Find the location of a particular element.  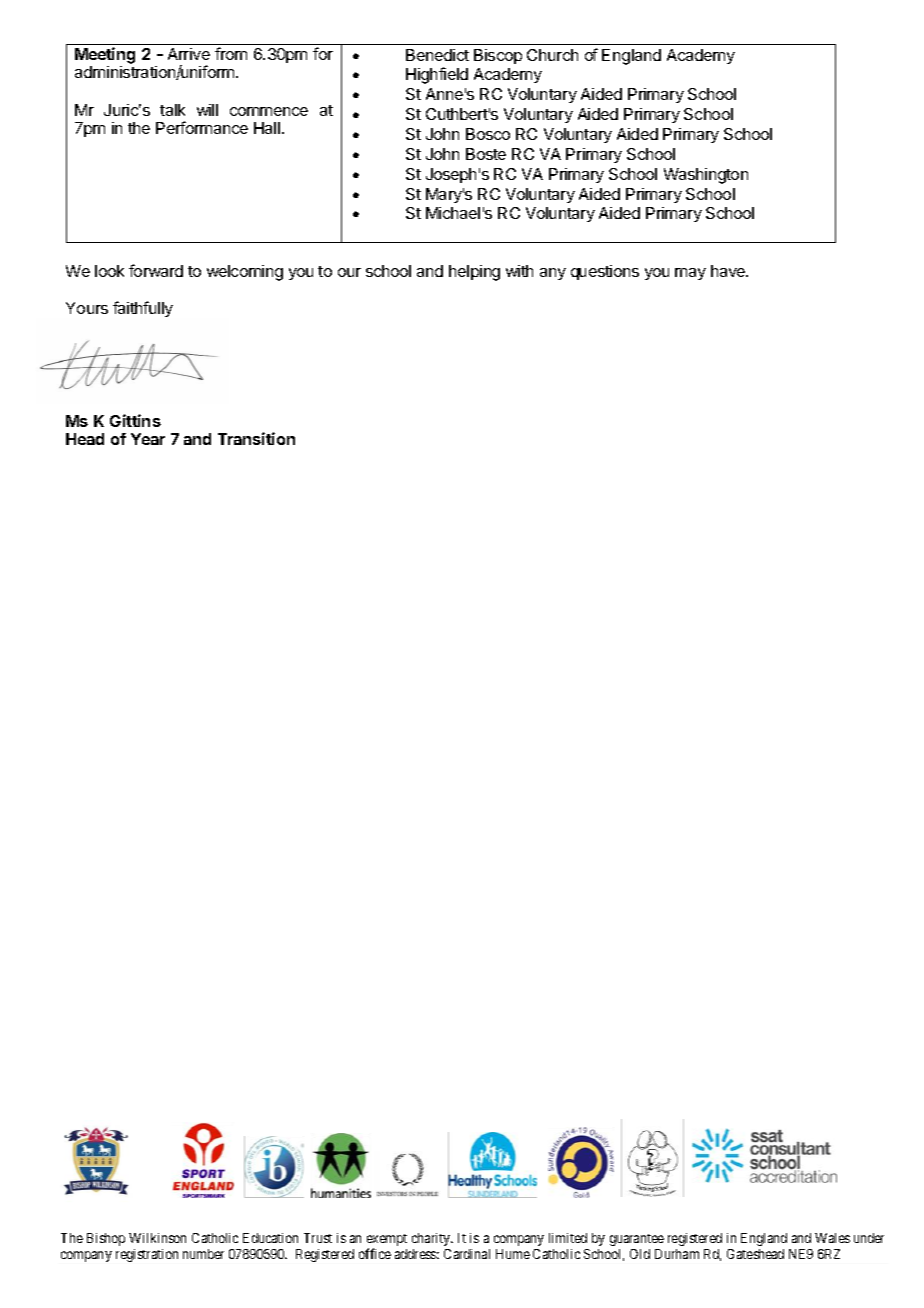

Year is located at coordinates (148, 439).
